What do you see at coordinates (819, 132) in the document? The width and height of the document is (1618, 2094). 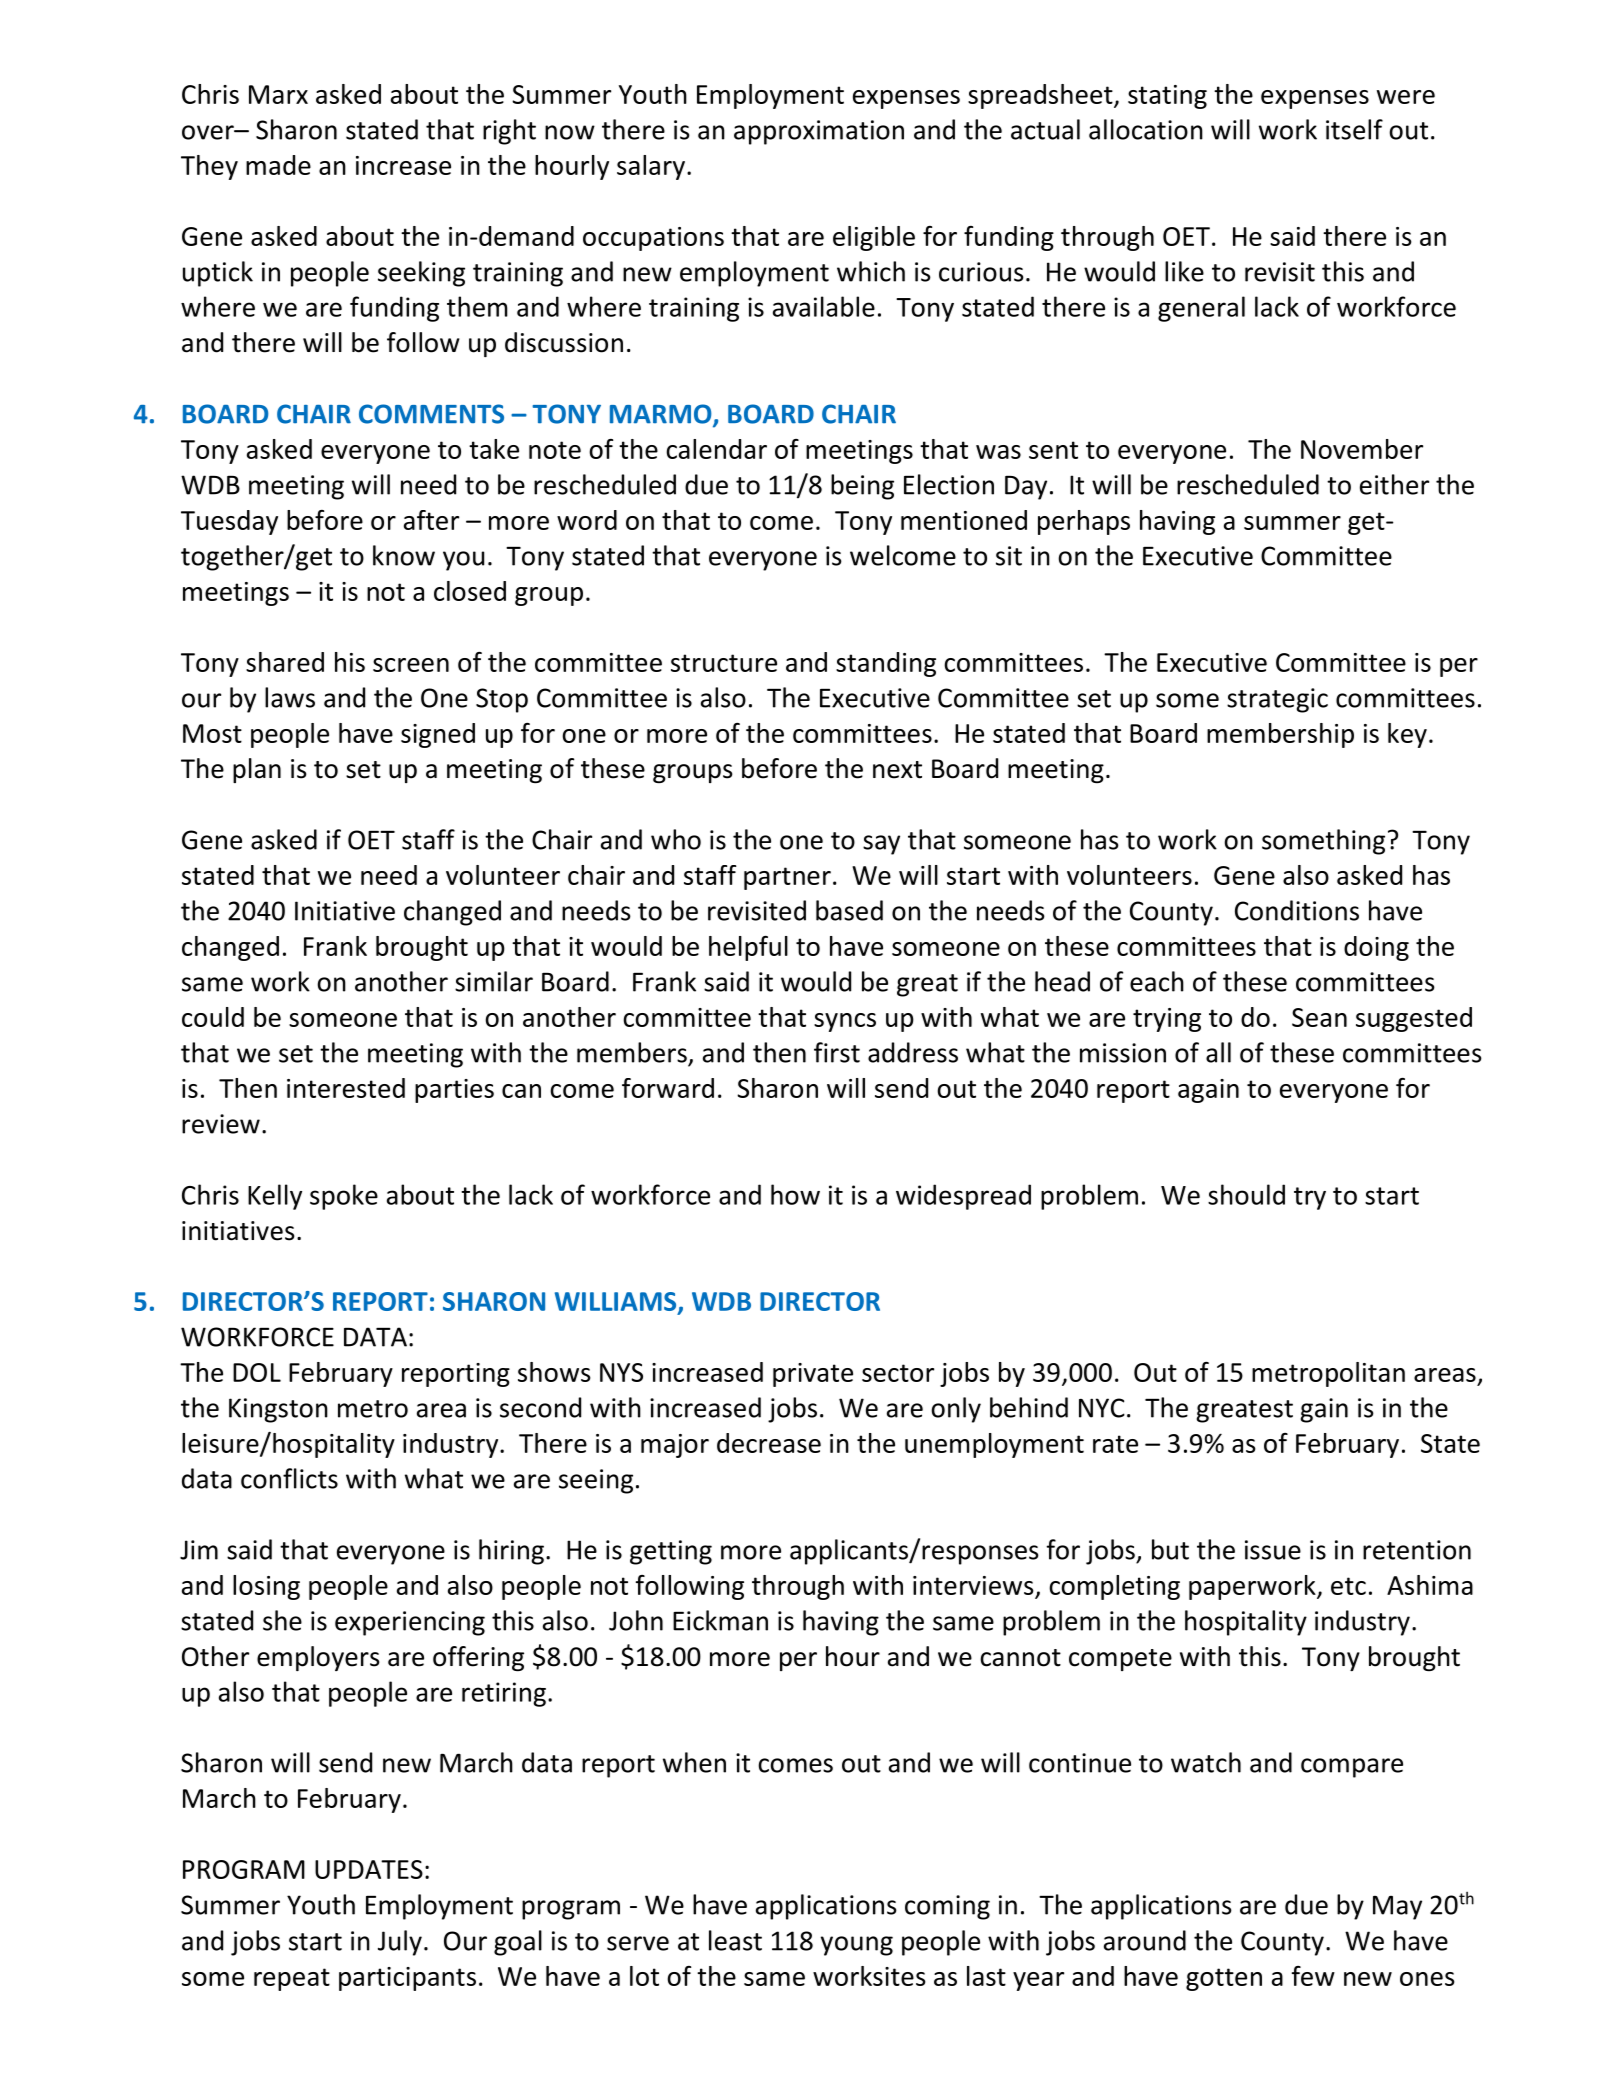 I see `approximation` at bounding box center [819, 132].
